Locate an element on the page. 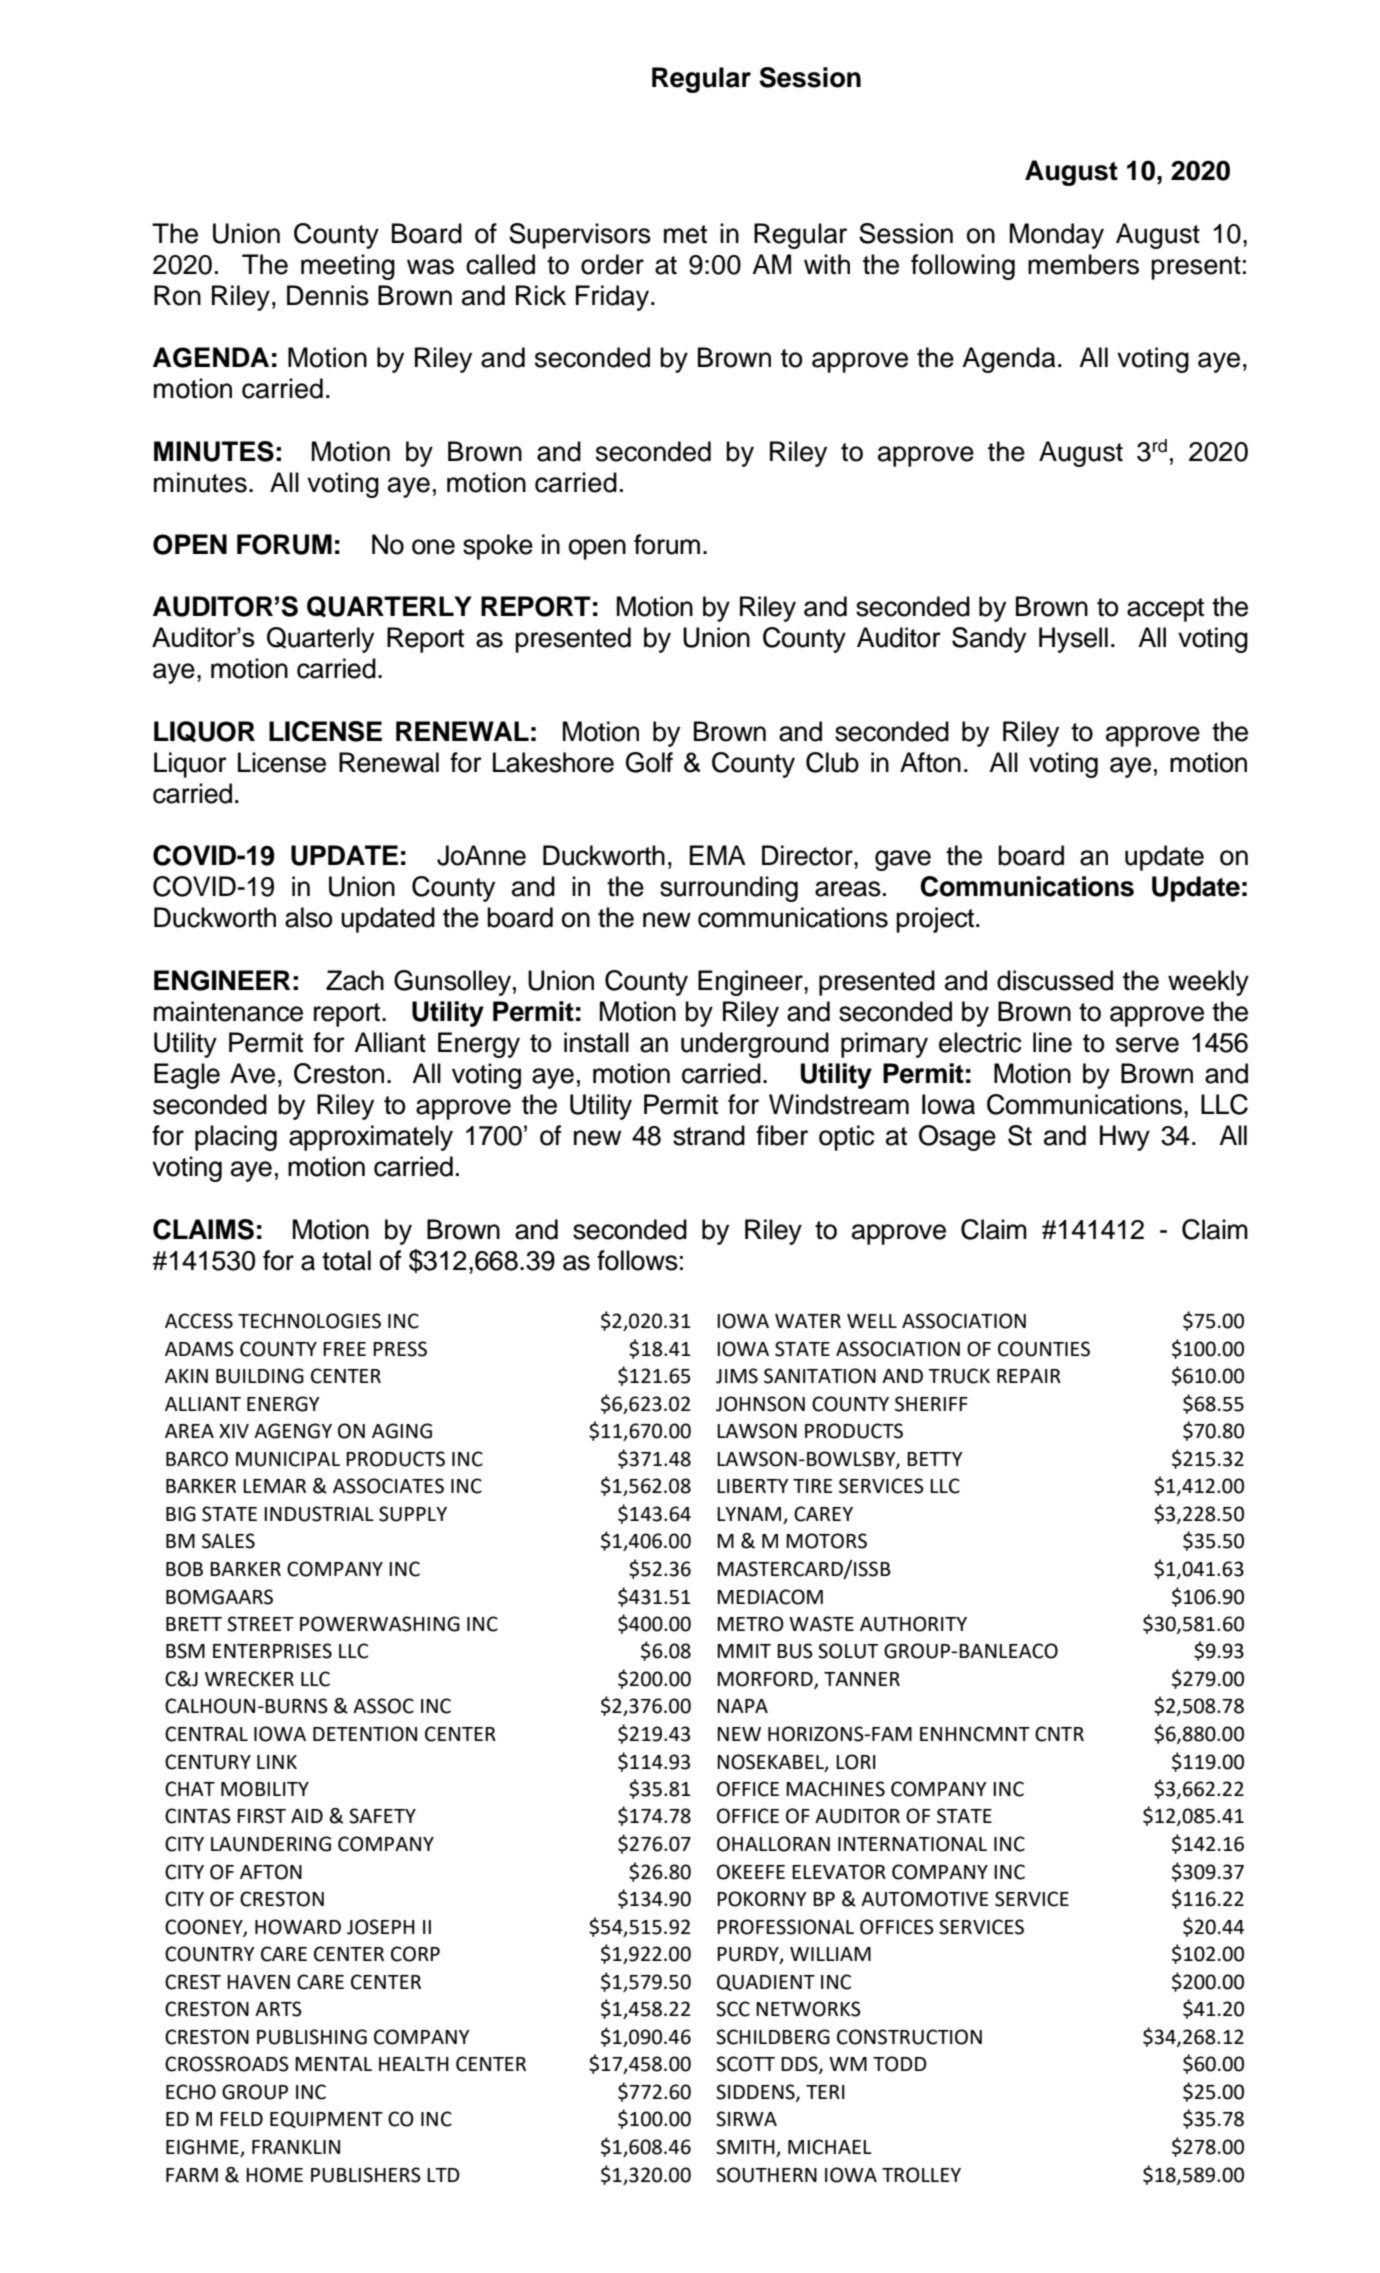  members is located at coordinates (1083, 264).
